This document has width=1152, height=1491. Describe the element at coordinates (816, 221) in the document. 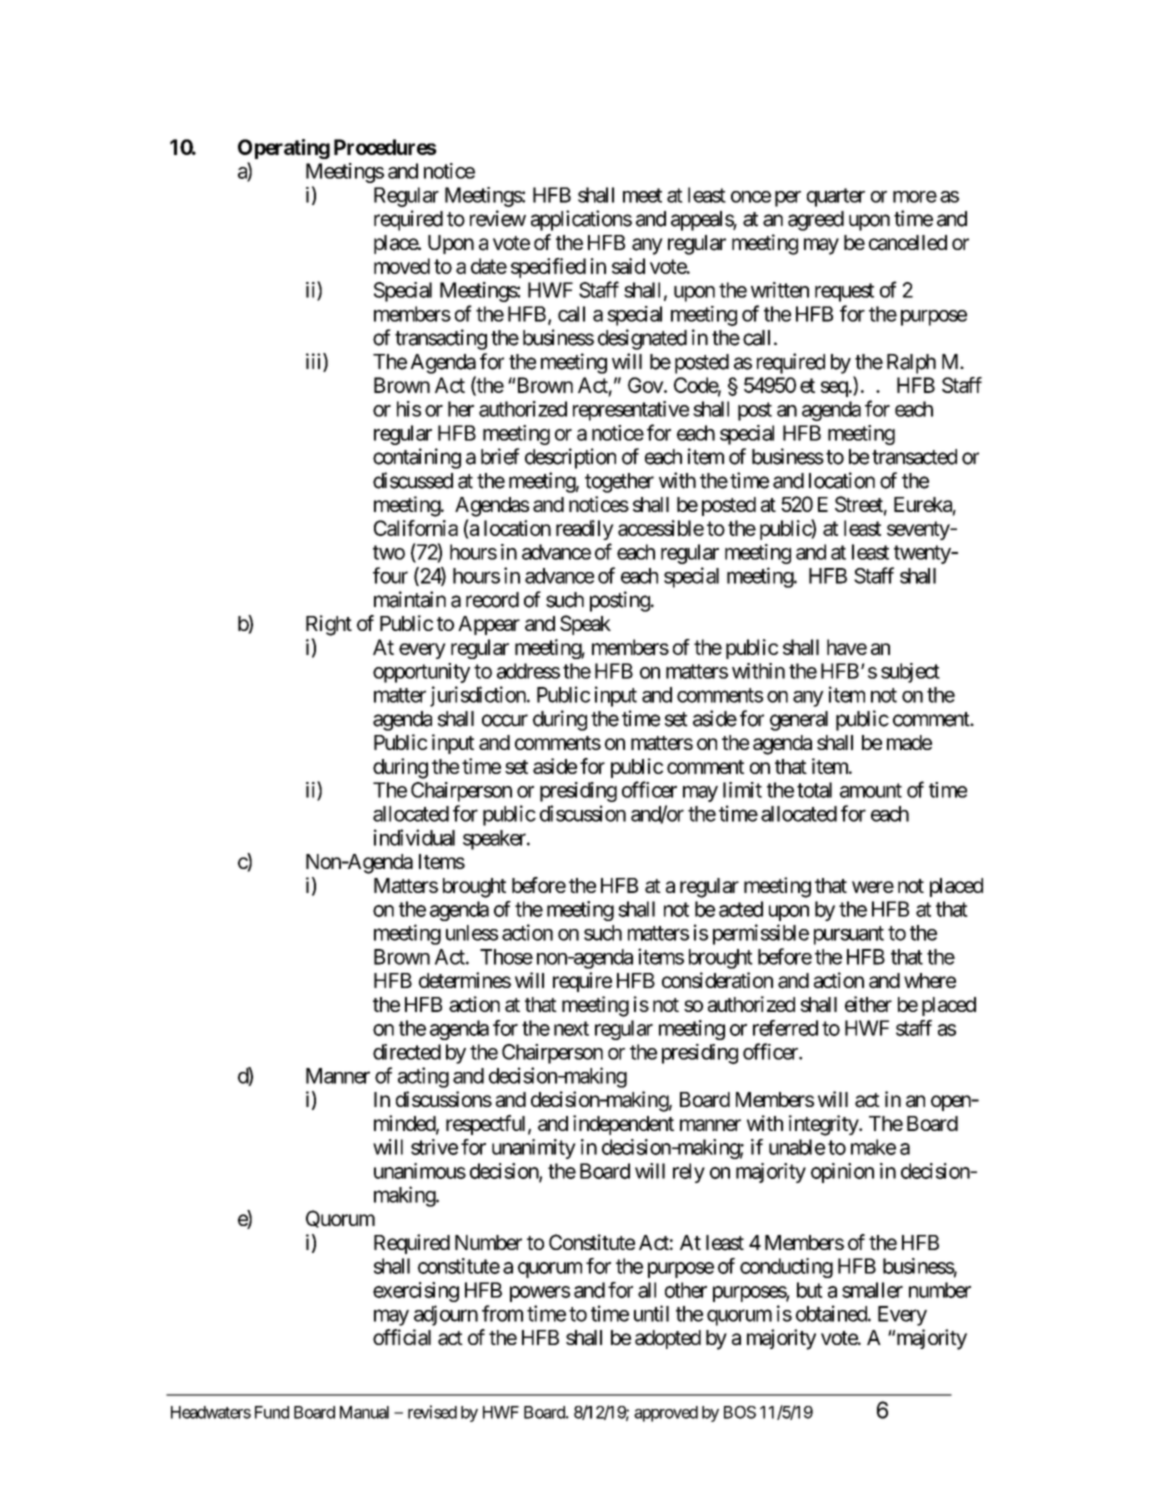

I see `agreed` at that location.
